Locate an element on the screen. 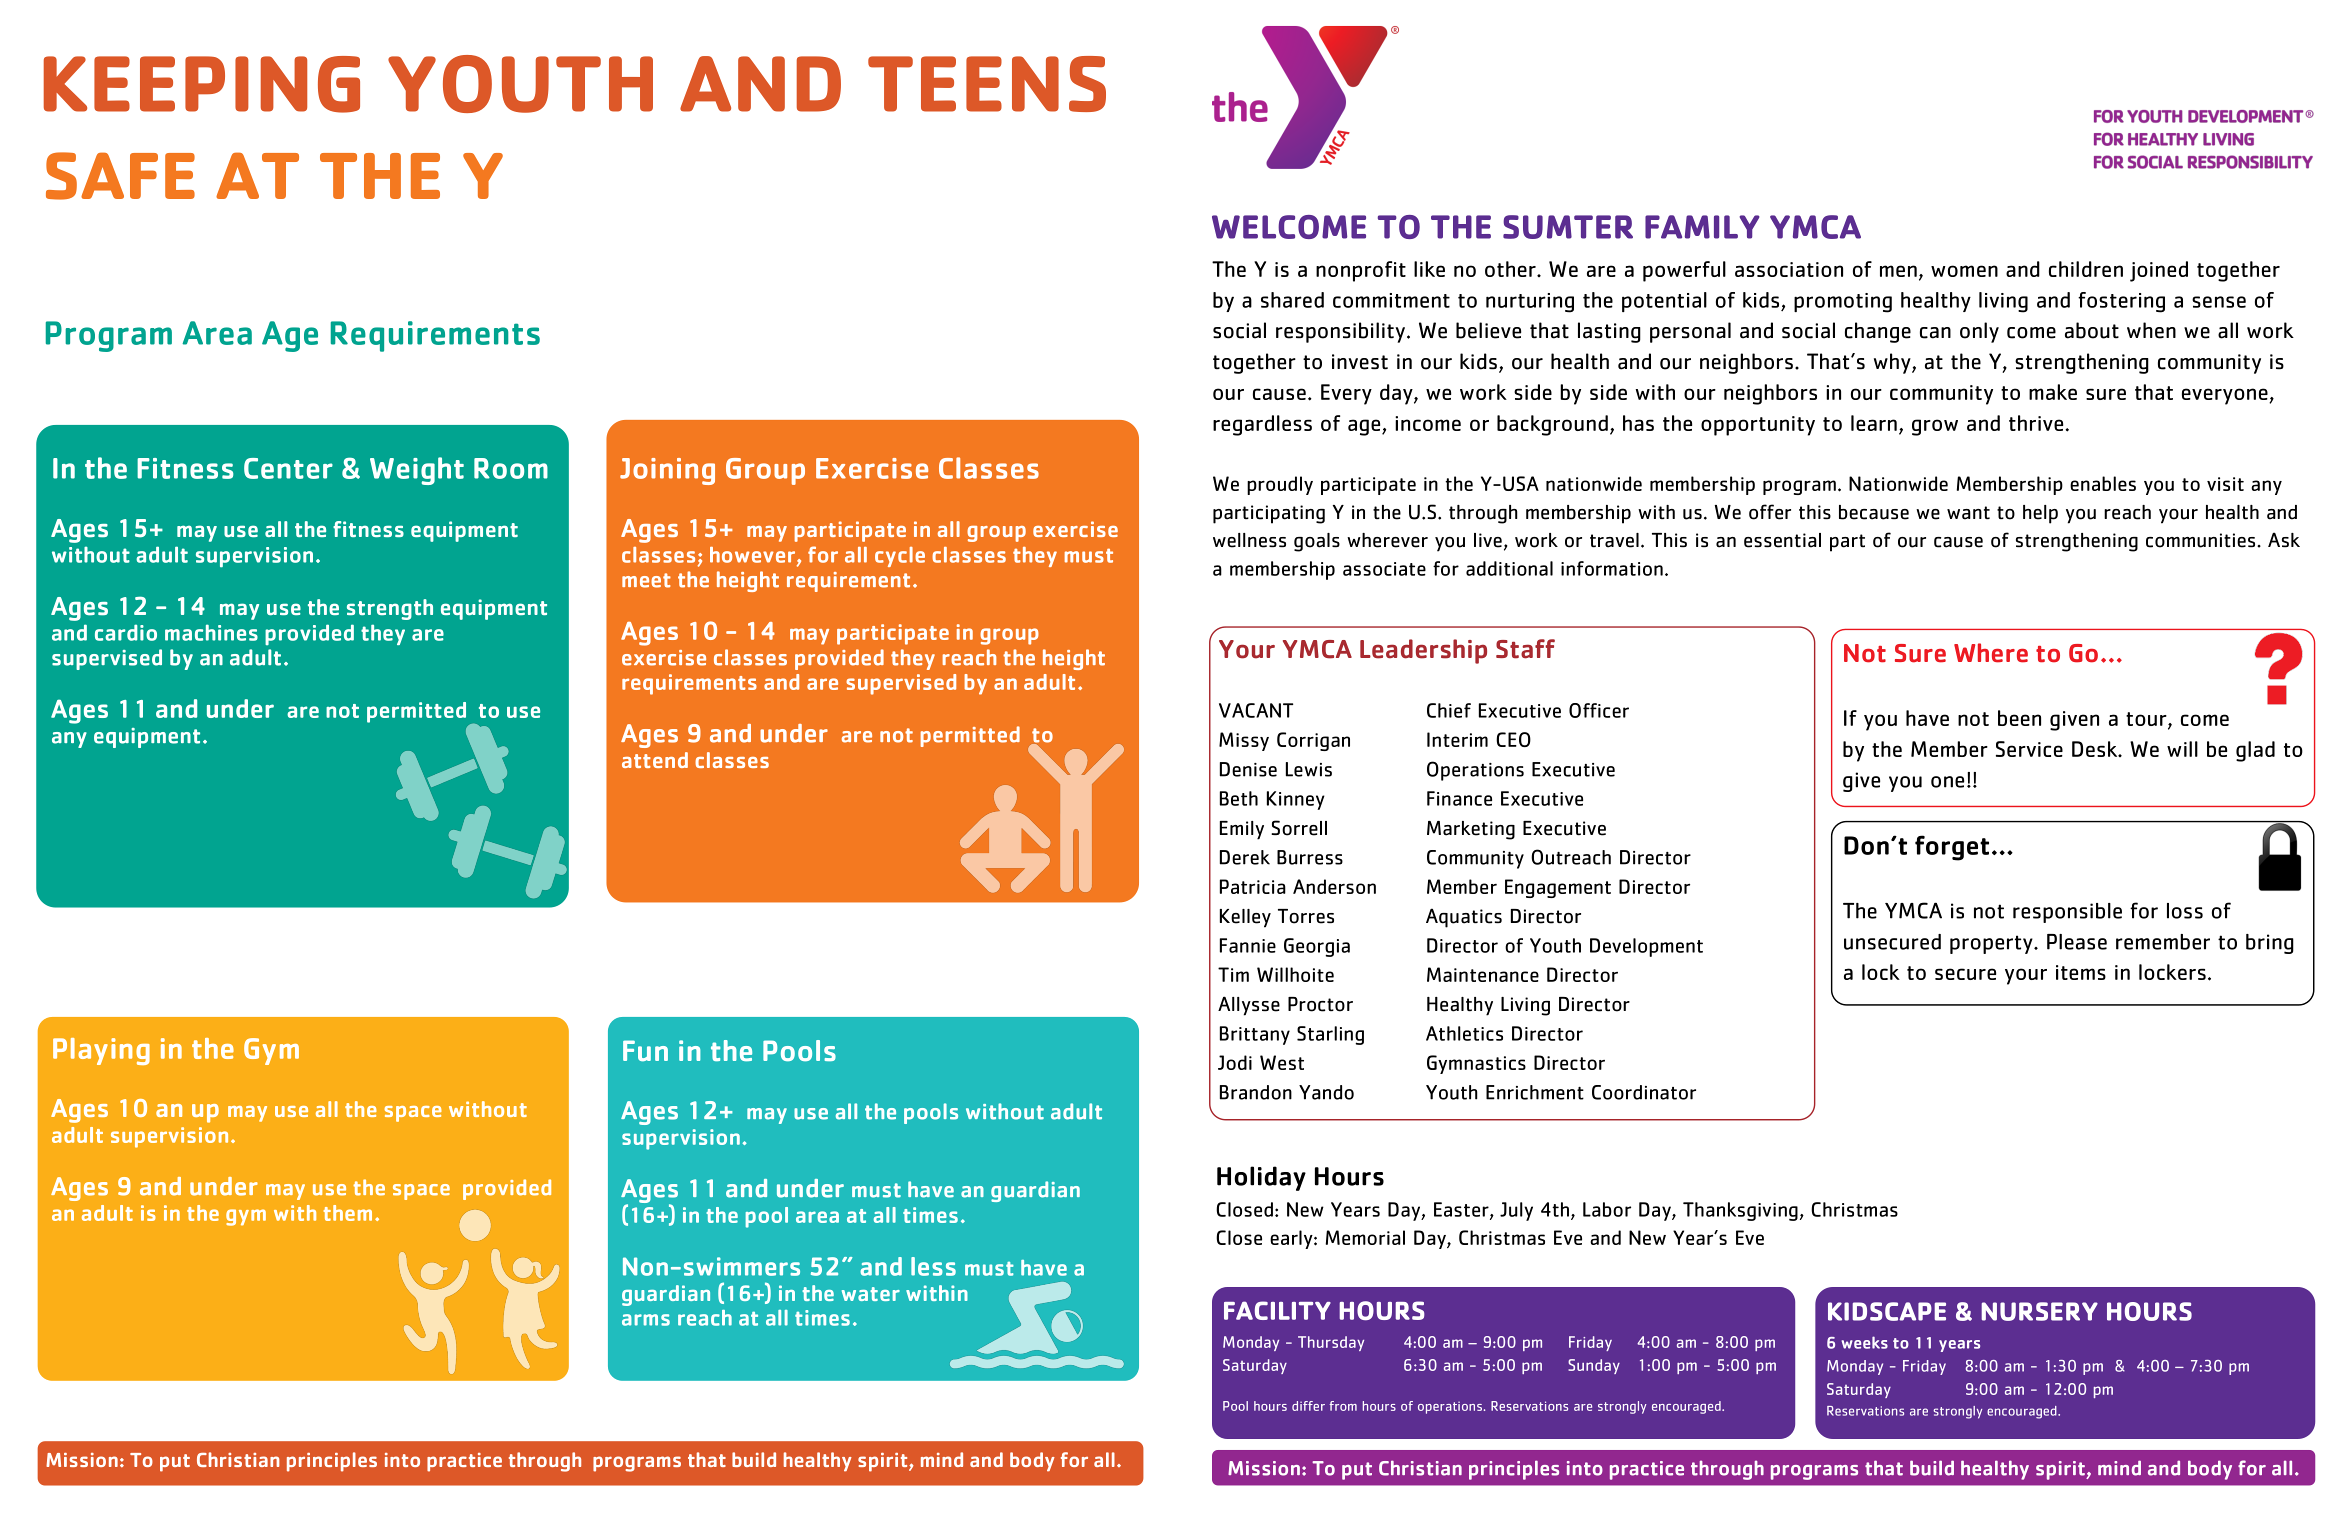  TEENS is located at coordinates (987, 84).
